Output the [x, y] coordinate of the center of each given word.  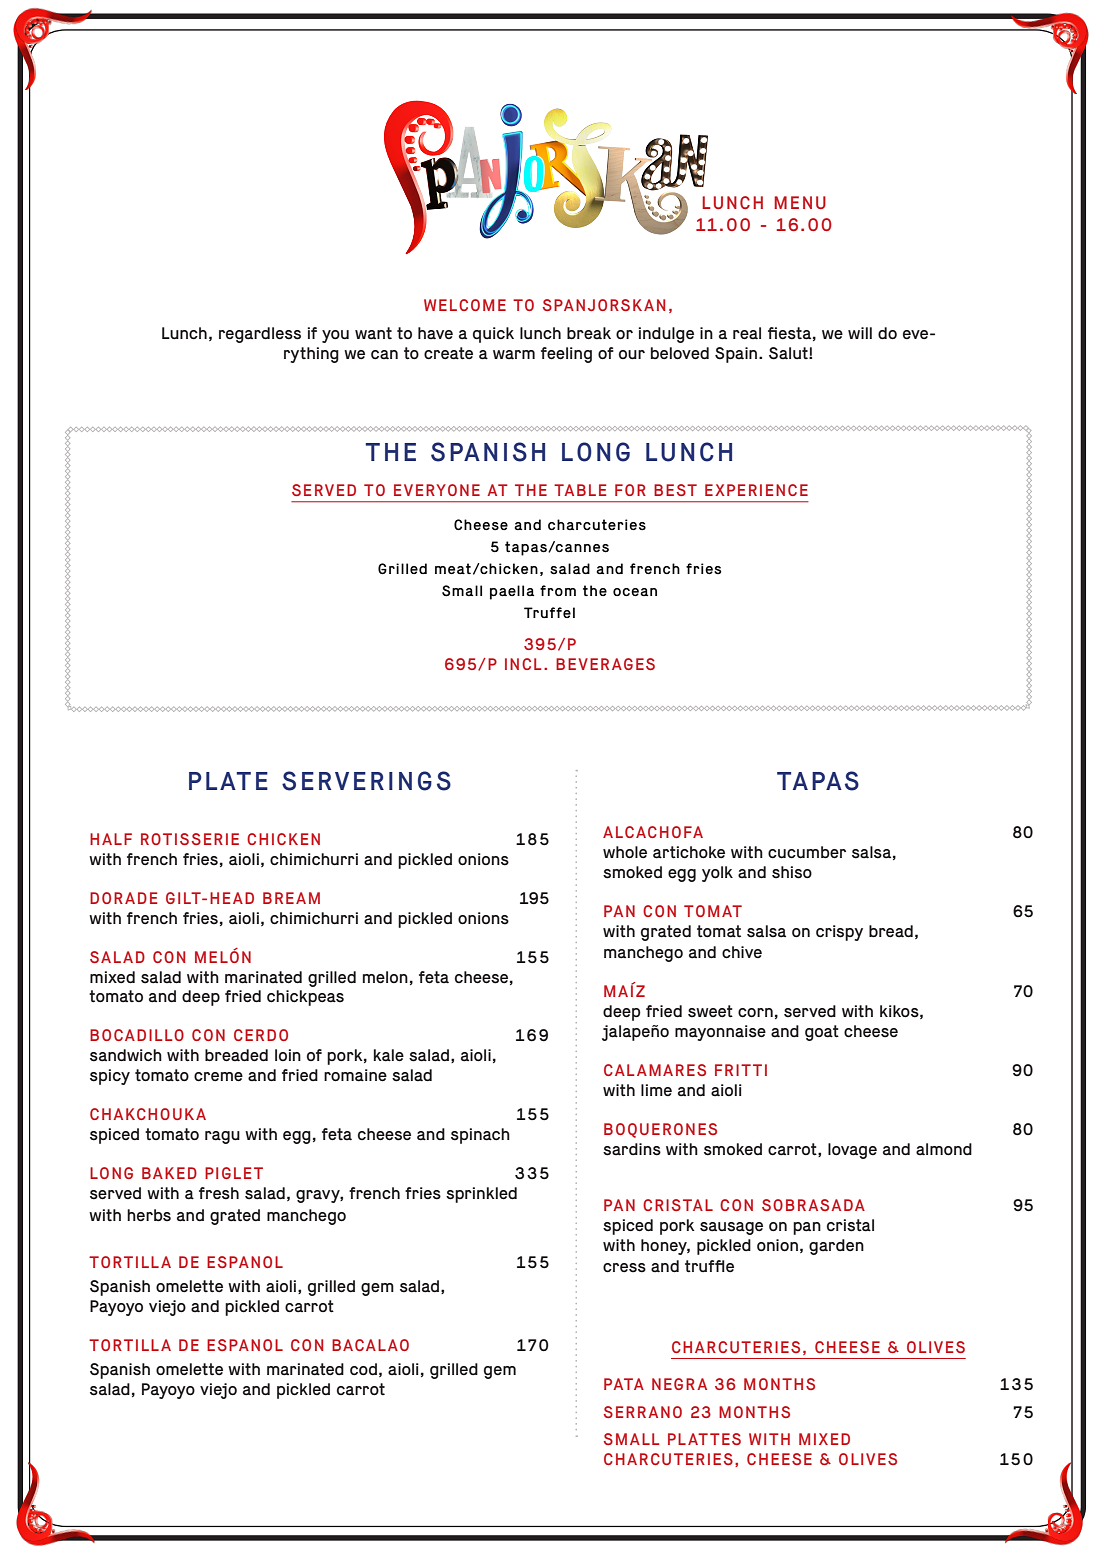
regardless [260, 335]
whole [625, 852]
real [747, 333]
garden [836, 1247]
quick [493, 335]
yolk [717, 874]
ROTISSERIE [190, 839]
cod [363, 1369]
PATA [624, 1384]
